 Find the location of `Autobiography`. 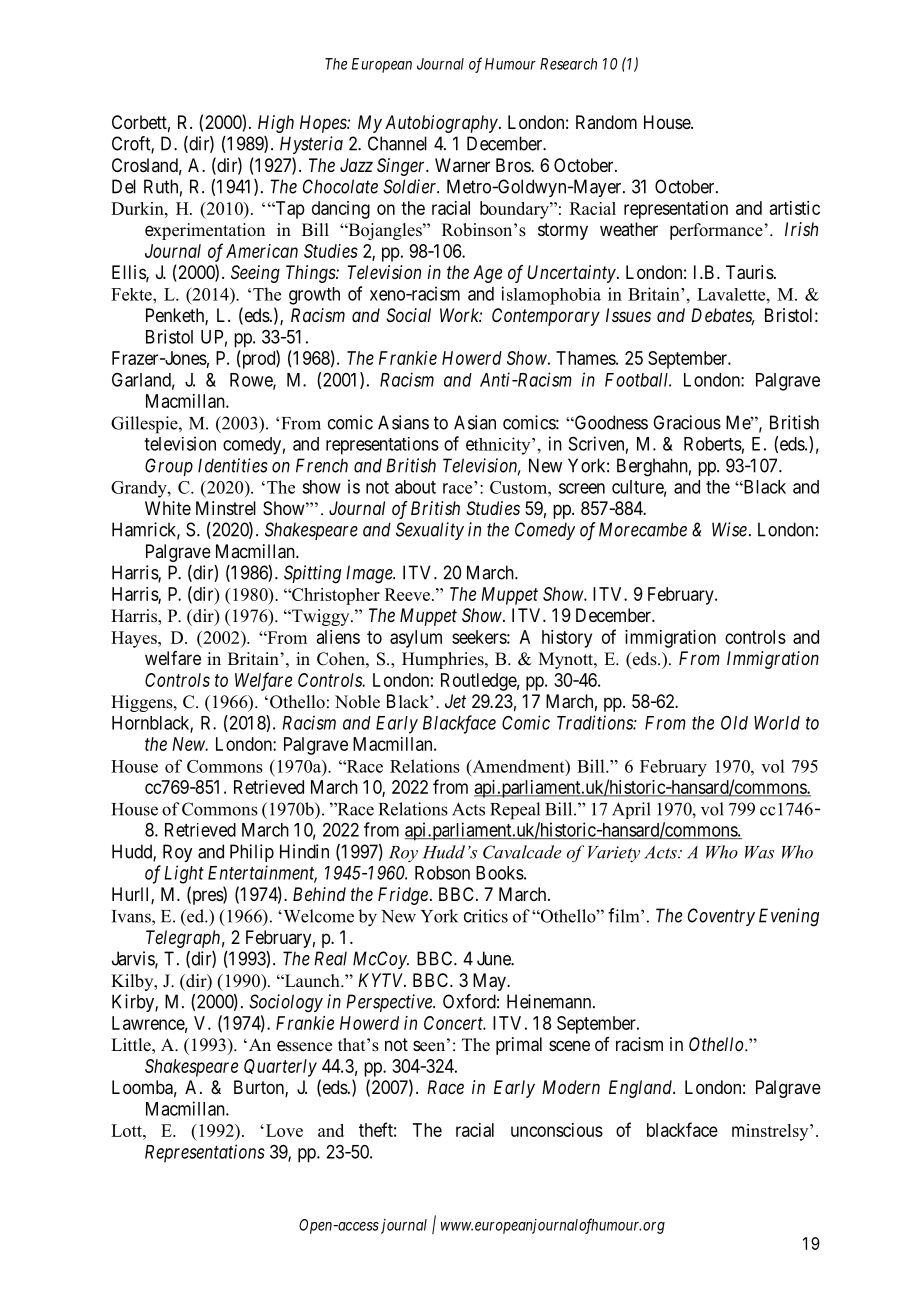

Autobiography is located at coordinates (441, 124).
